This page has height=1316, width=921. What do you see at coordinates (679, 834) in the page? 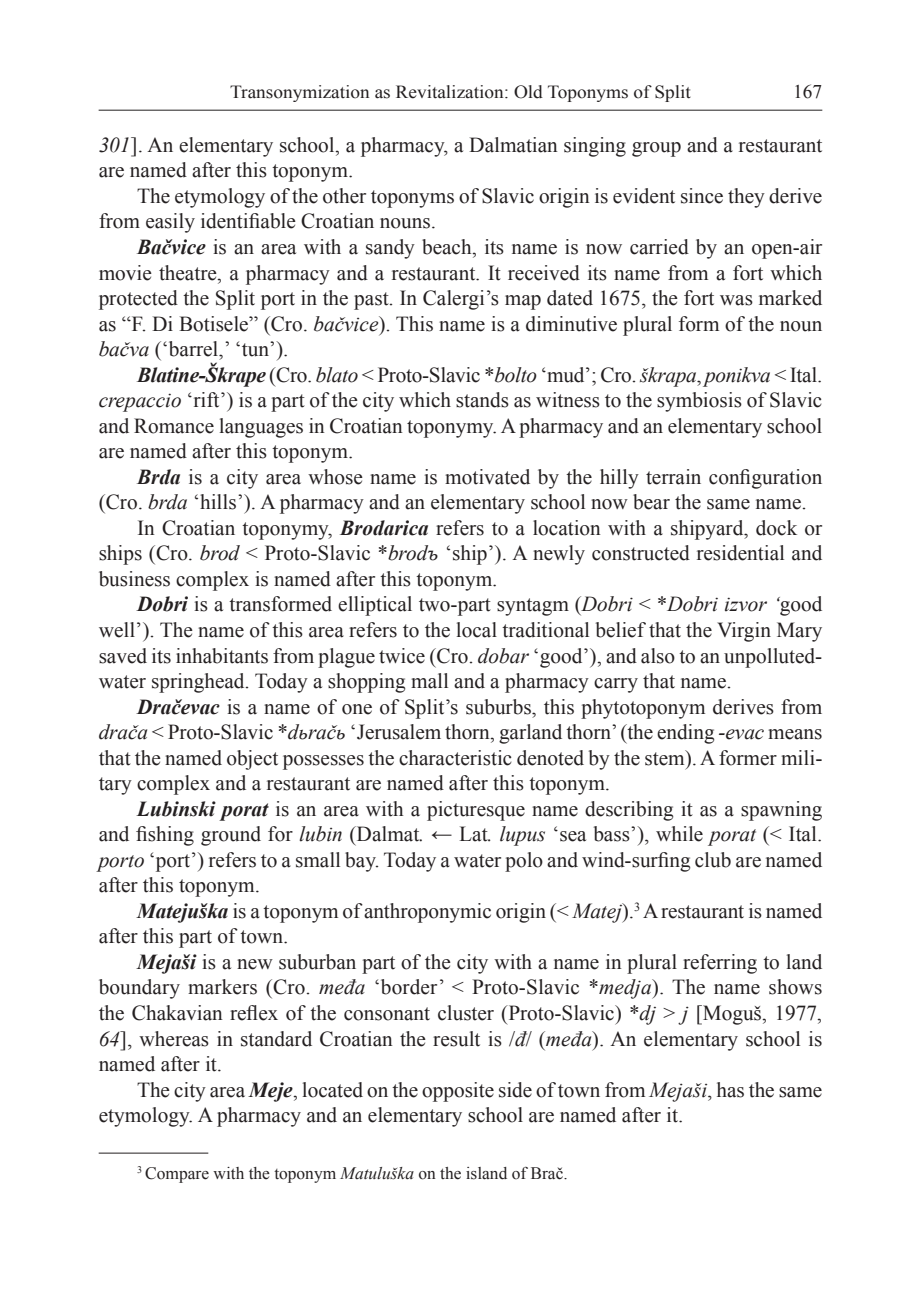
I see `while` at bounding box center [679, 834].
